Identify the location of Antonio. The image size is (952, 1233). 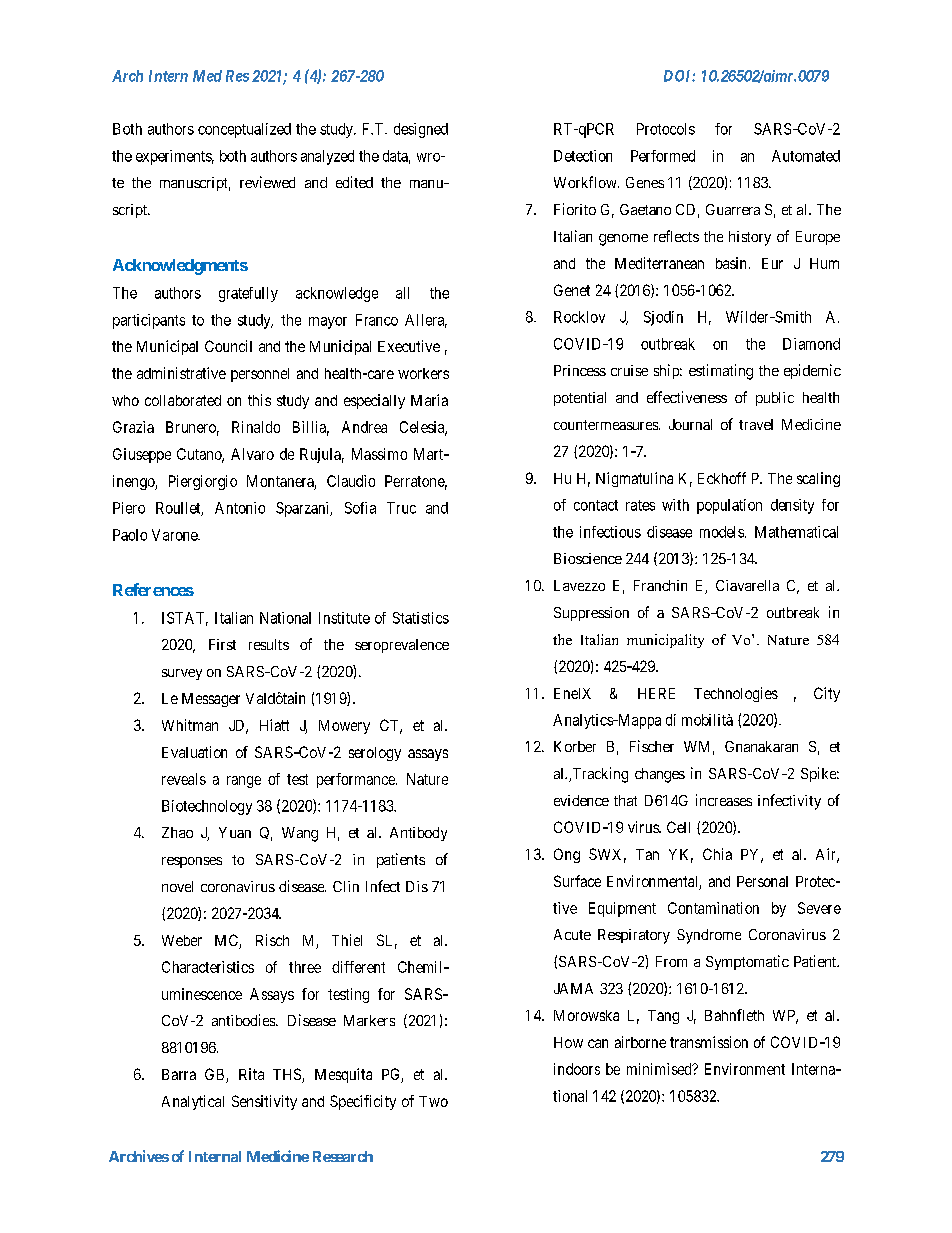
(240, 508).
